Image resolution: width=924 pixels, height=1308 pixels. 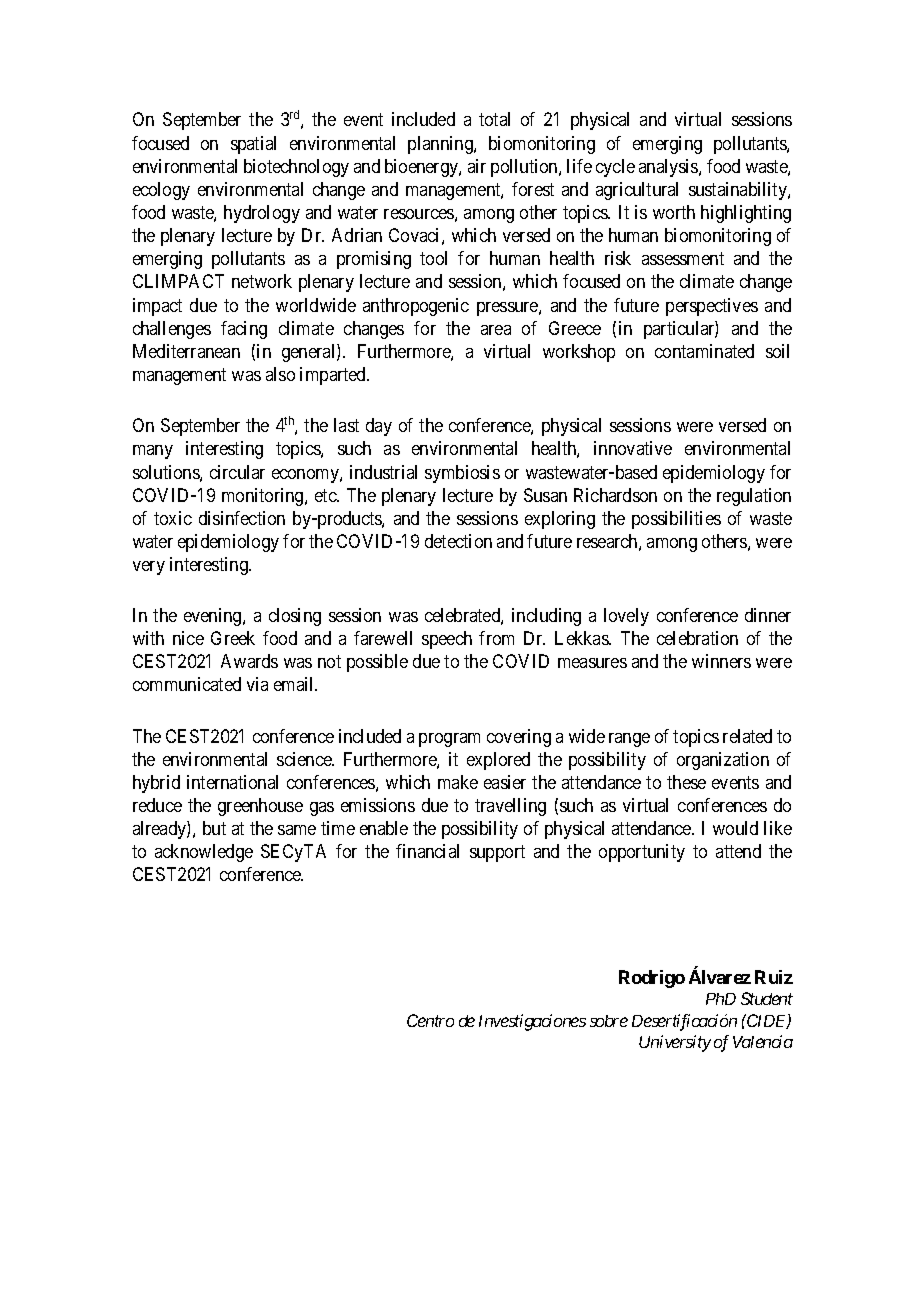 What do you see at coordinates (214, 617) in the document?
I see `evening` at bounding box center [214, 617].
